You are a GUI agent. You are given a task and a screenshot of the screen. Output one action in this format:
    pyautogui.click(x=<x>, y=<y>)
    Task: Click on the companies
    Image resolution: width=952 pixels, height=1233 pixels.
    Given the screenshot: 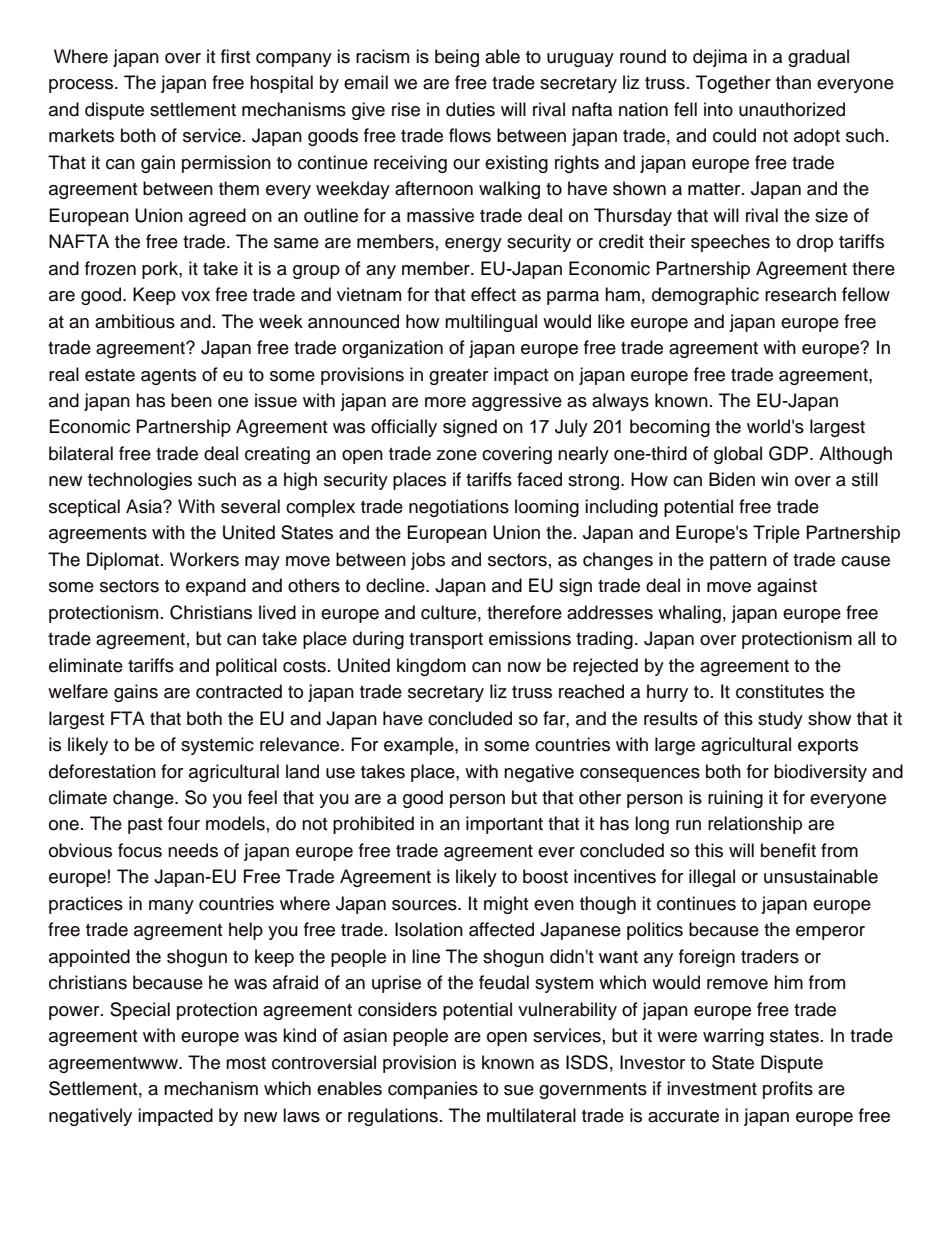 What is the action you would take?
    pyautogui.click(x=433, y=1090)
